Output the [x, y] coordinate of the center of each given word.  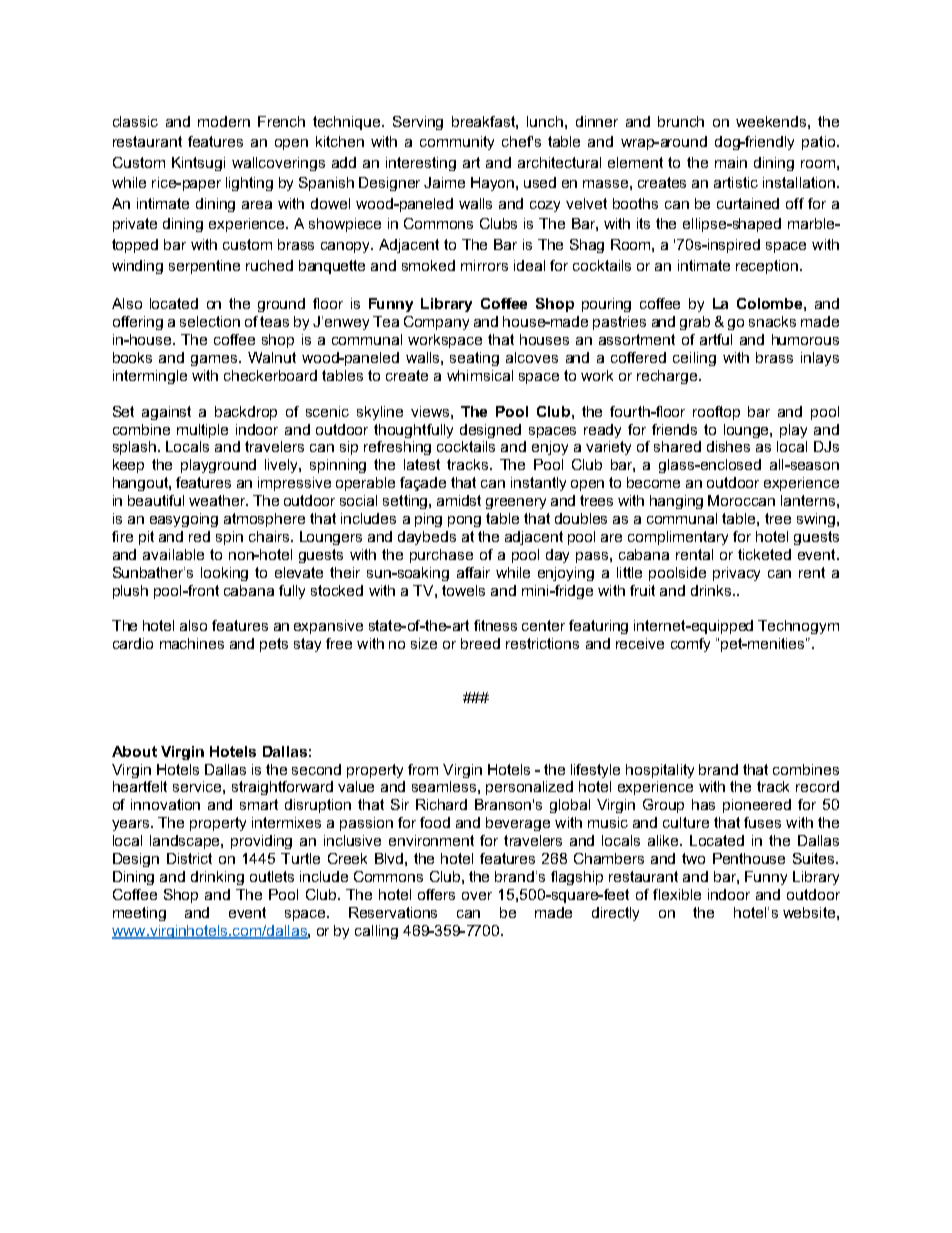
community [457, 143]
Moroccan [741, 500]
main [731, 162]
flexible [677, 894]
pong [464, 521]
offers [436, 894]
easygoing [184, 520]
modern [224, 121]
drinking [217, 878]
